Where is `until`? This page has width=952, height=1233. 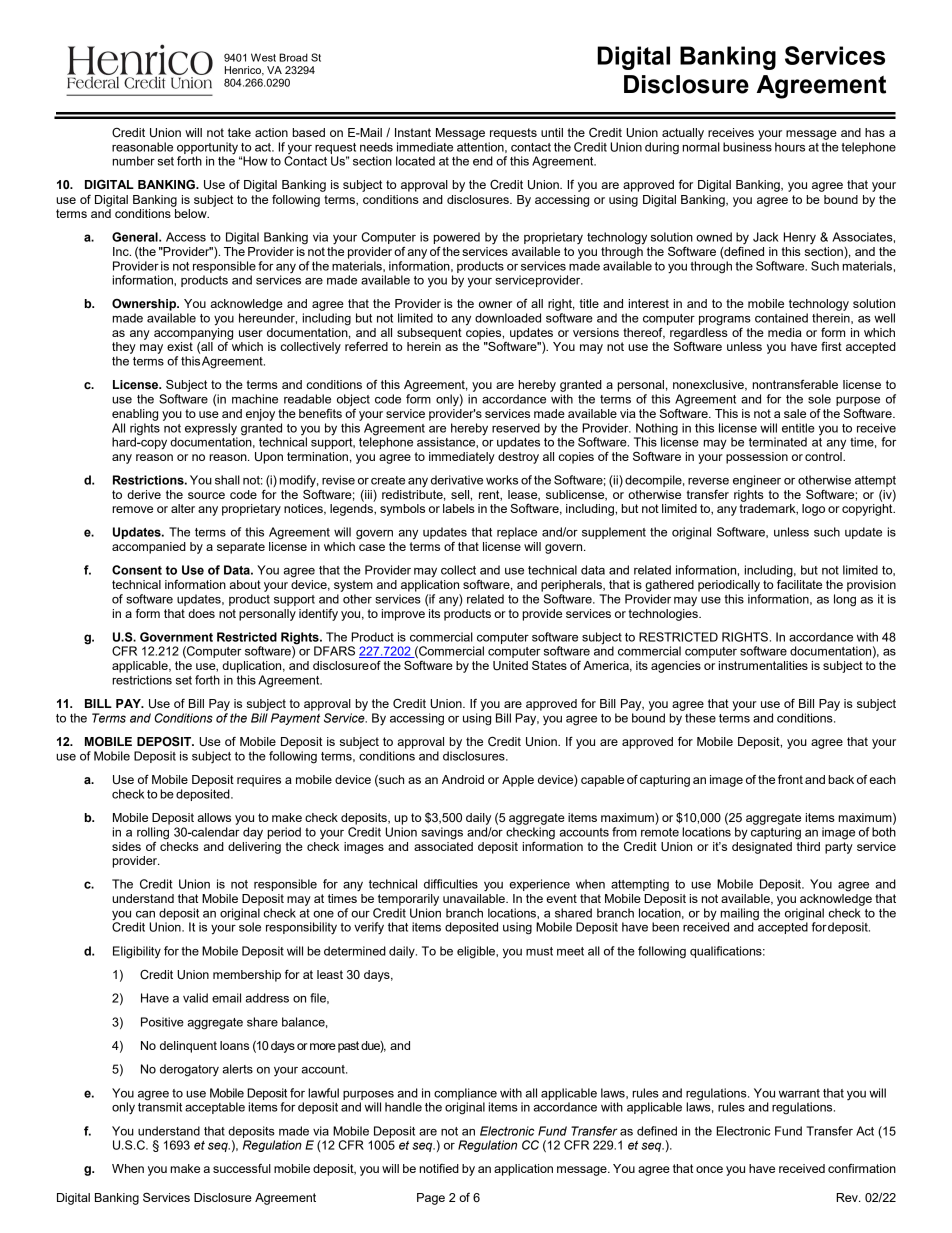 until is located at coordinates (552, 132).
